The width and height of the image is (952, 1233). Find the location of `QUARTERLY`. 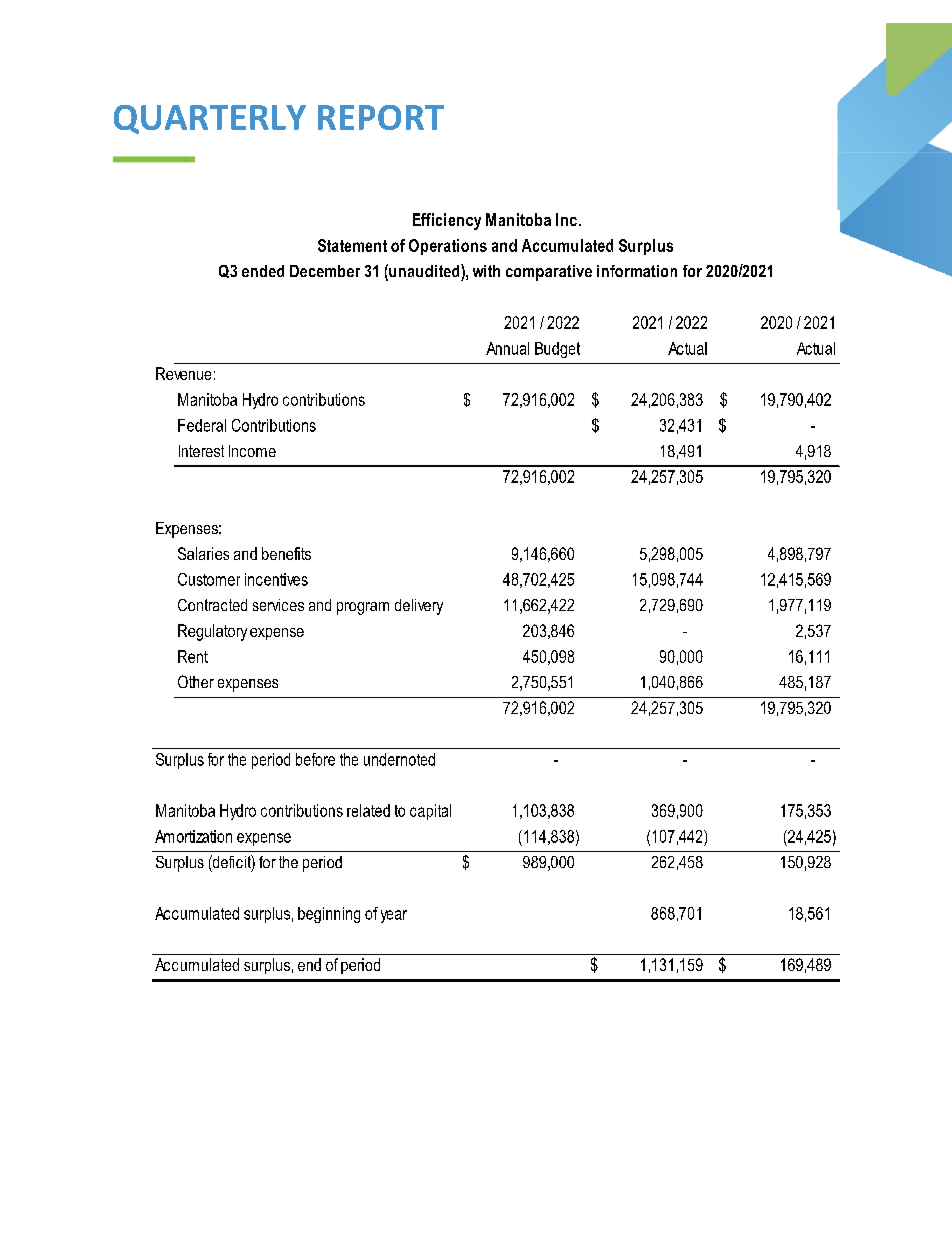

QUARTERLY is located at coordinates (210, 119).
